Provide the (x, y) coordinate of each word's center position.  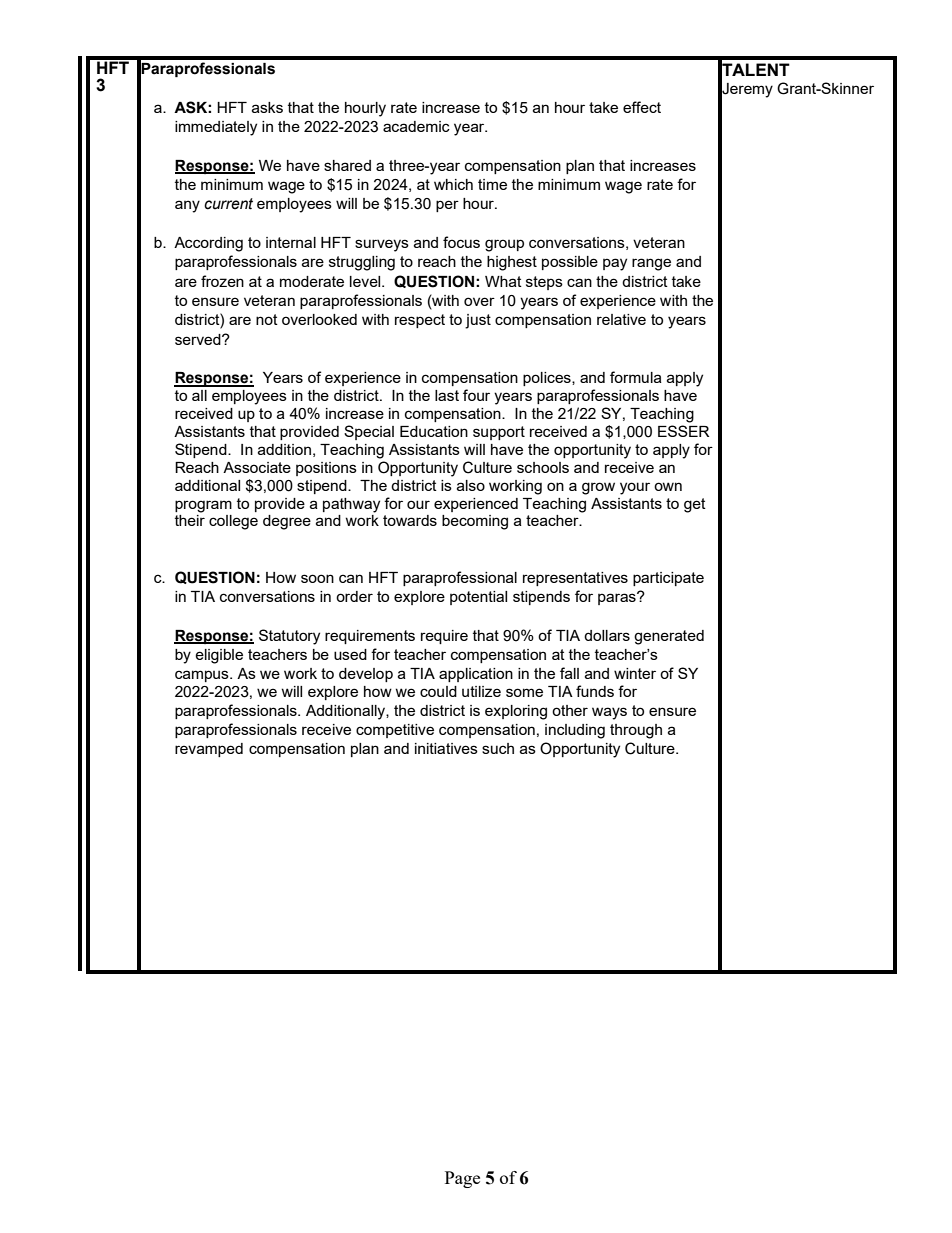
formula (636, 377)
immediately (216, 128)
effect (642, 107)
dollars (607, 635)
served (199, 339)
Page (462, 1179)
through (636, 731)
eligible (219, 656)
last (447, 395)
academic (416, 126)
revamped (209, 750)
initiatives (446, 748)
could (438, 691)
